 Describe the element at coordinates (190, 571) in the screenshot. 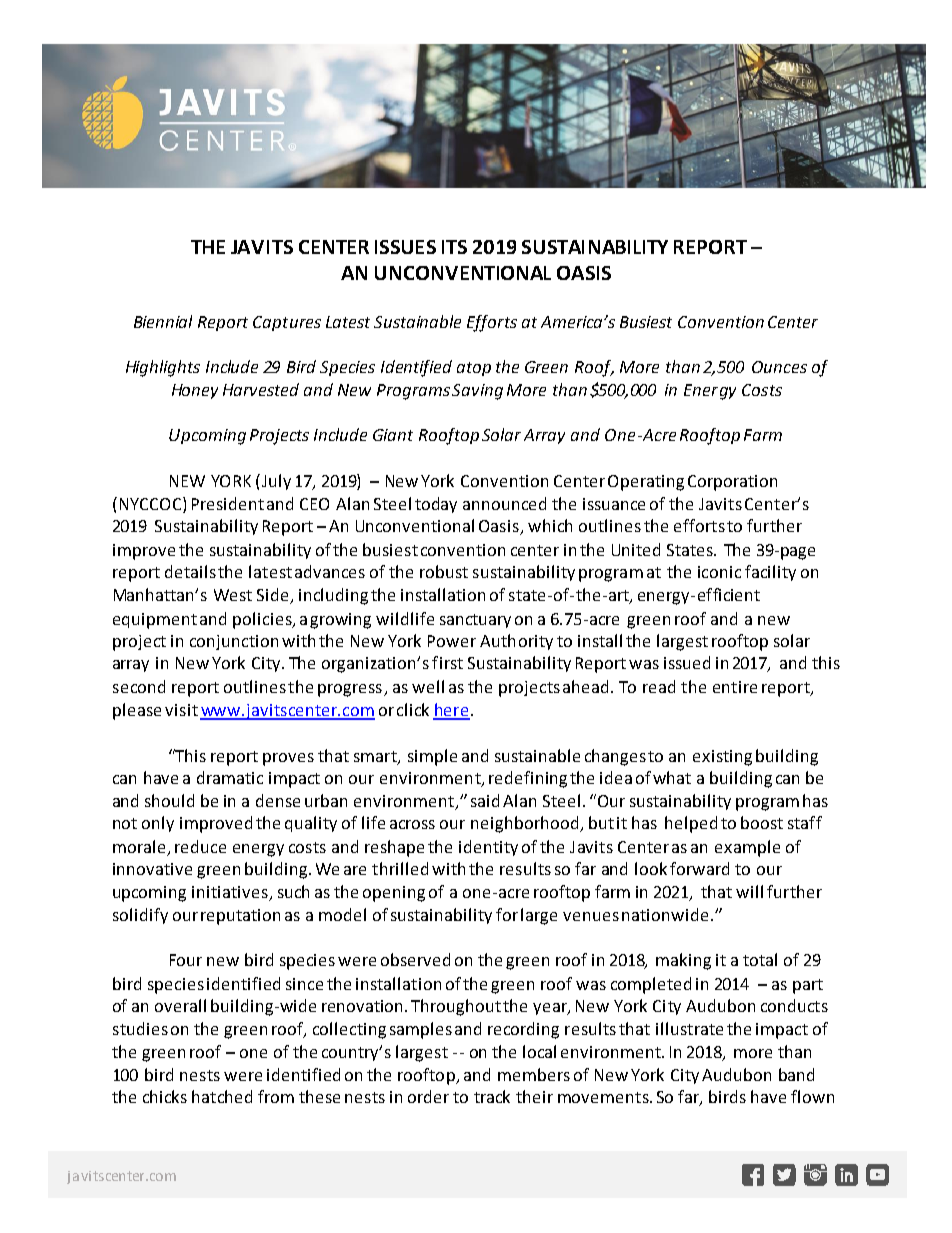

I see `details` at that location.
